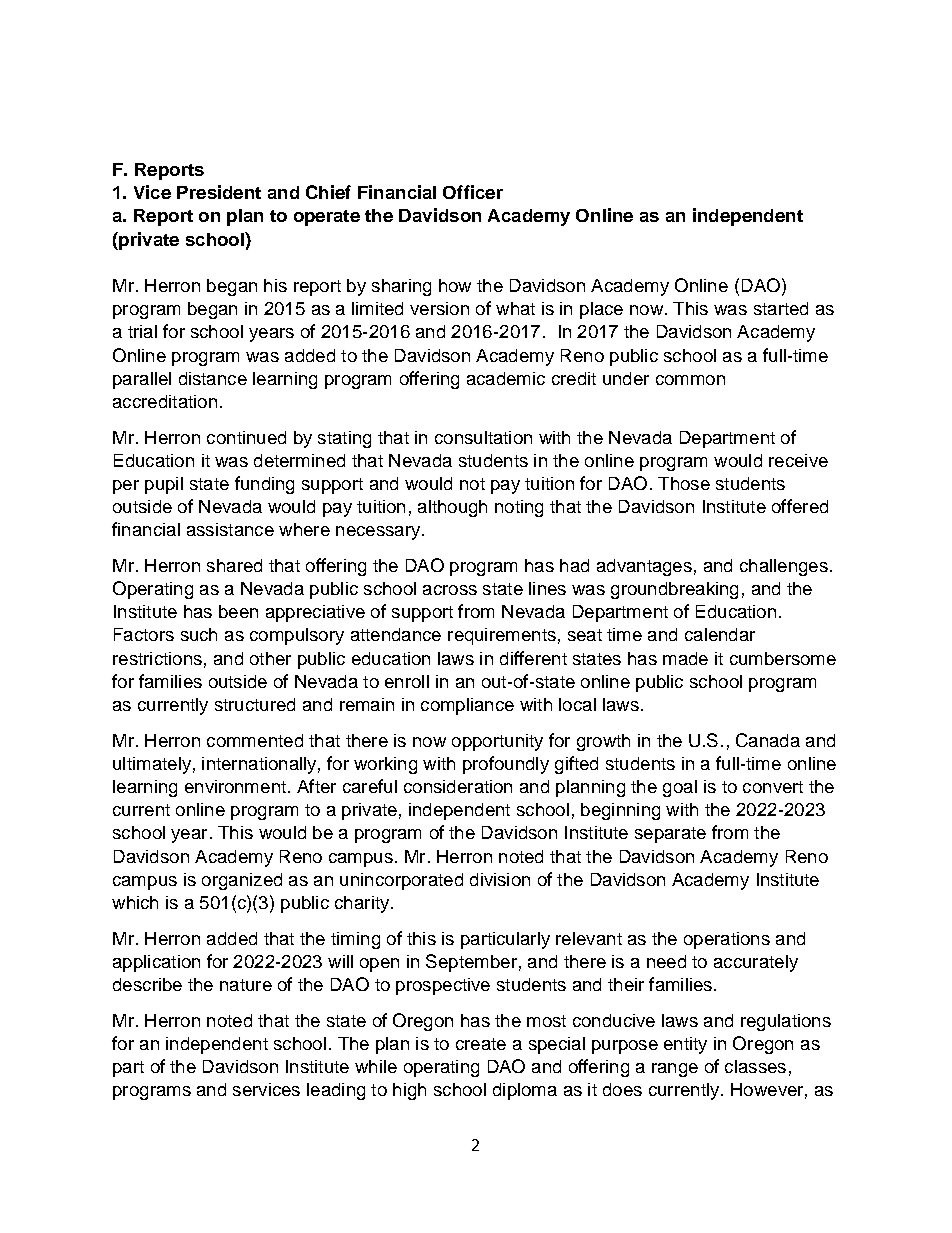 The height and width of the document is (1233, 952). Describe the element at coordinates (219, 192) in the document. I see `President` at that location.
